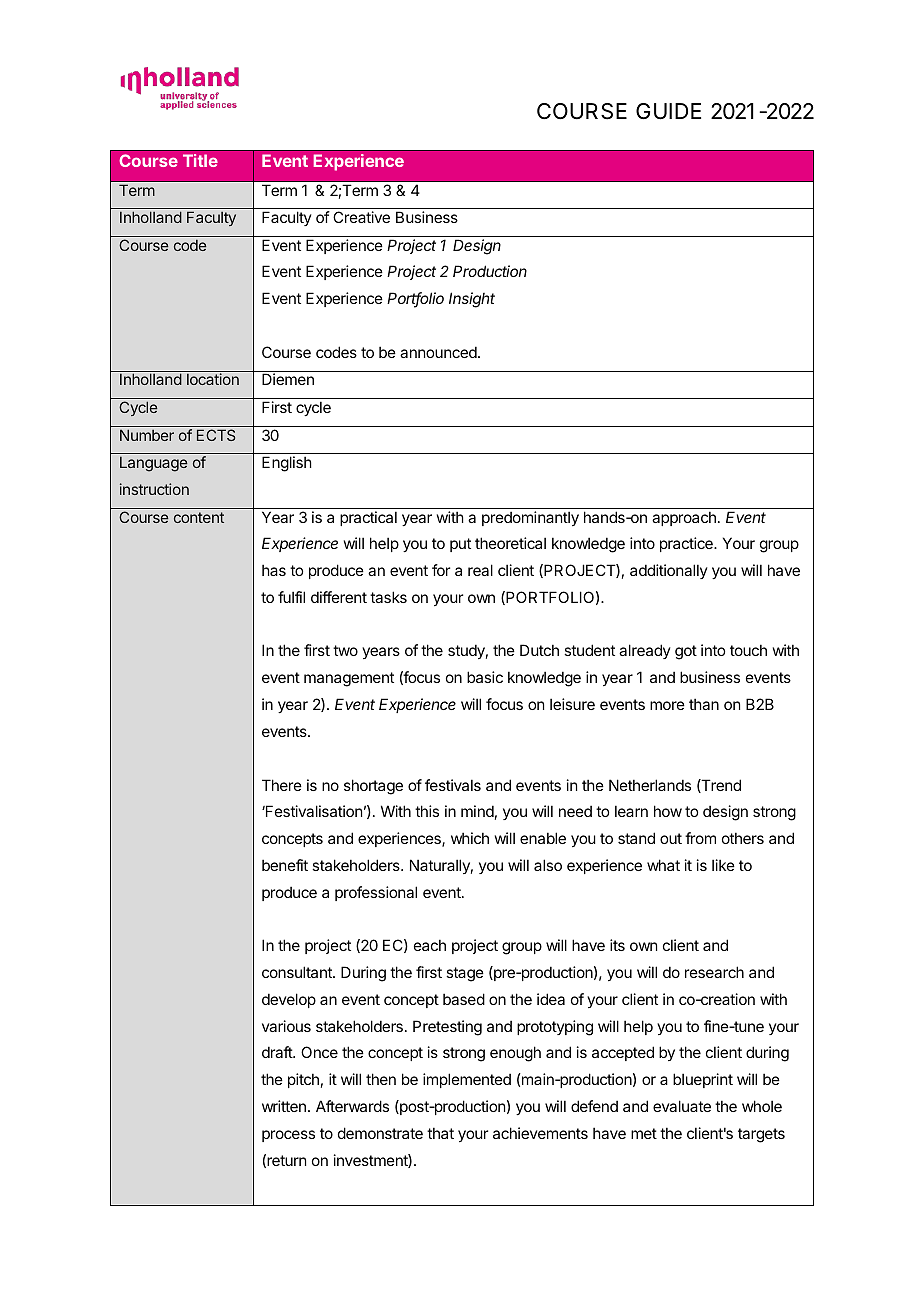  Describe the element at coordinates (668, 111) in the document. I see `GUIDE` at that location.
